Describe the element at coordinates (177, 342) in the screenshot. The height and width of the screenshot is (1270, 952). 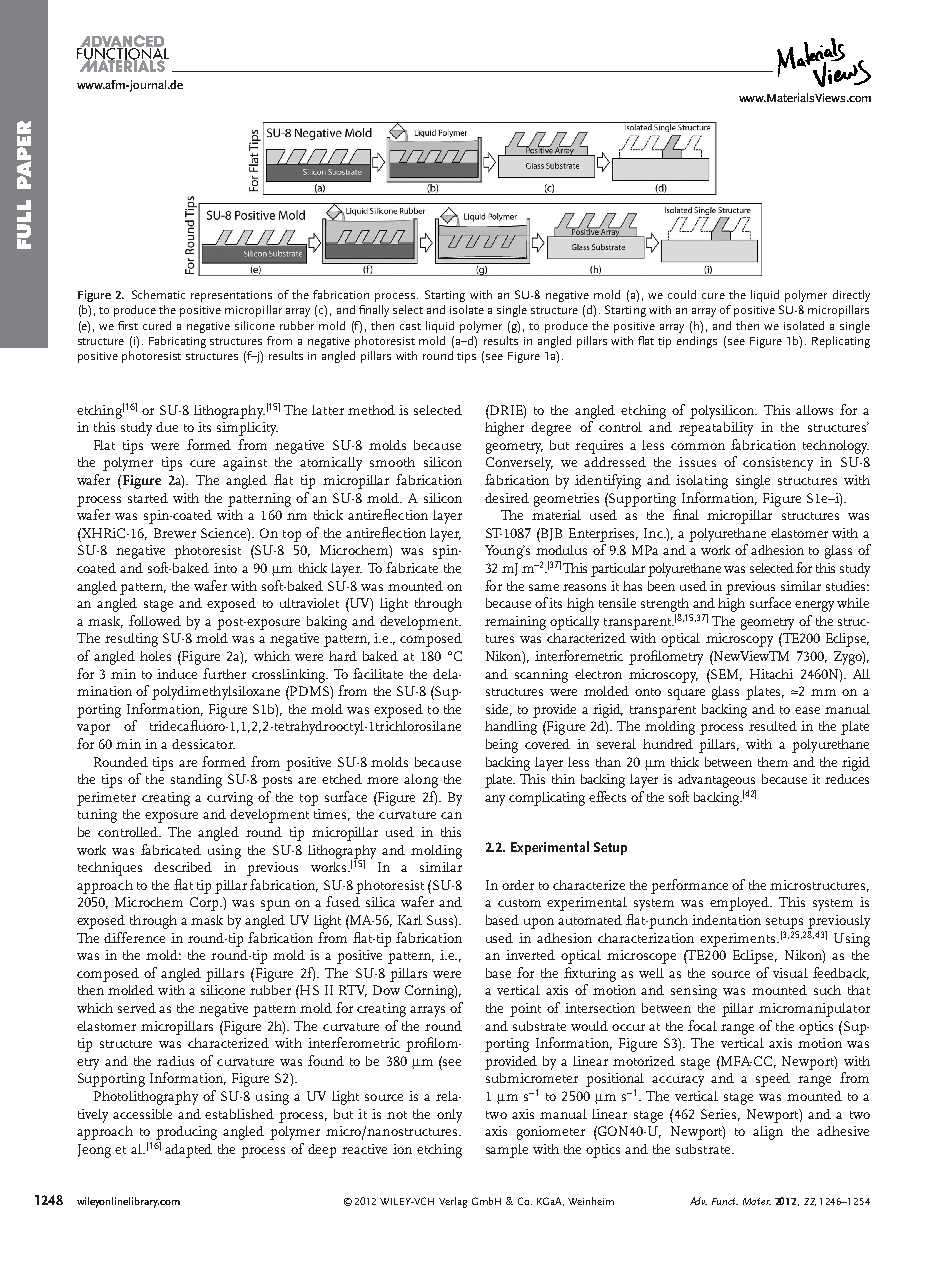
I see `Fabricating` at that location.
